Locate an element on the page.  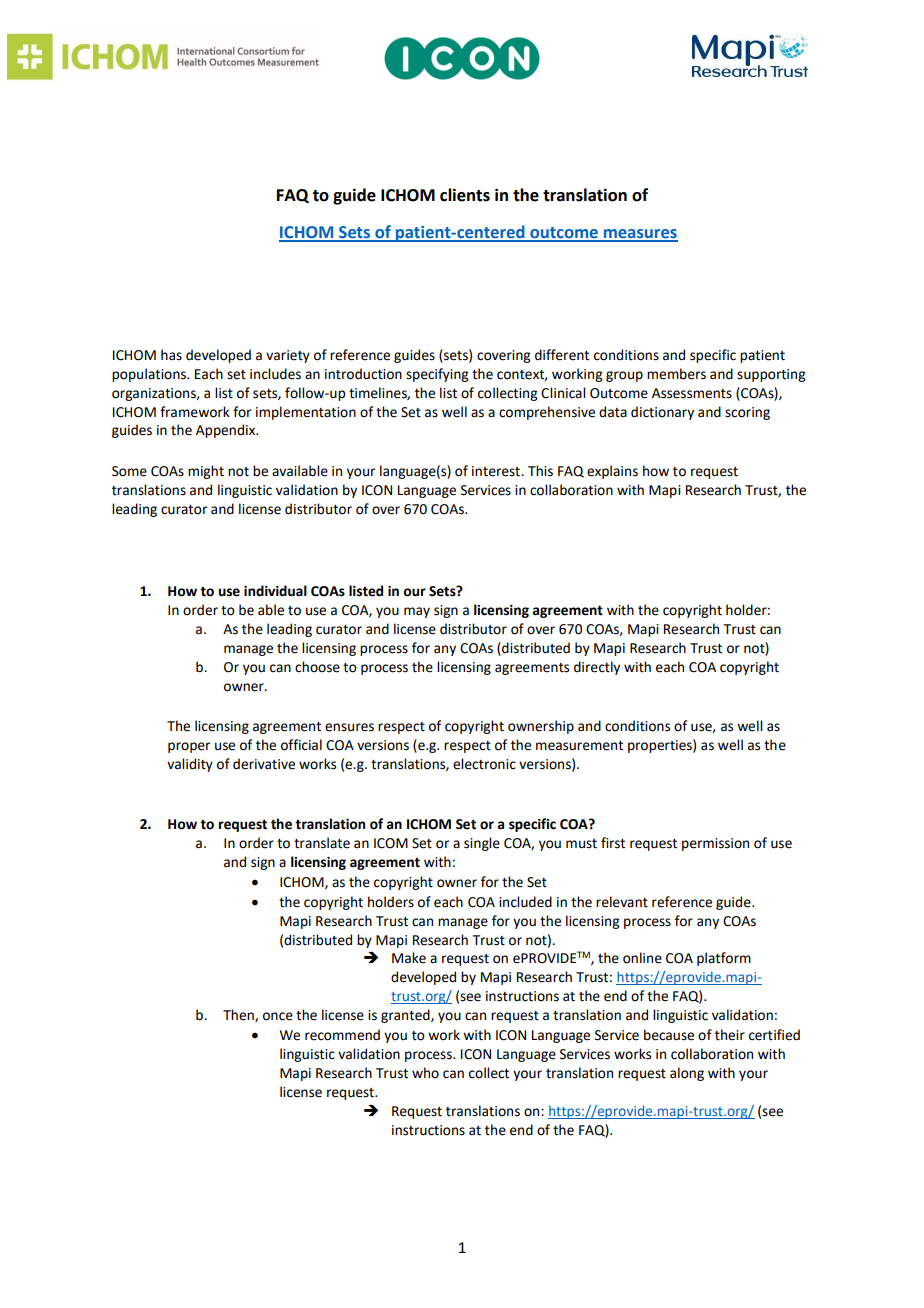
validity is located at coordinates (190, 765).
